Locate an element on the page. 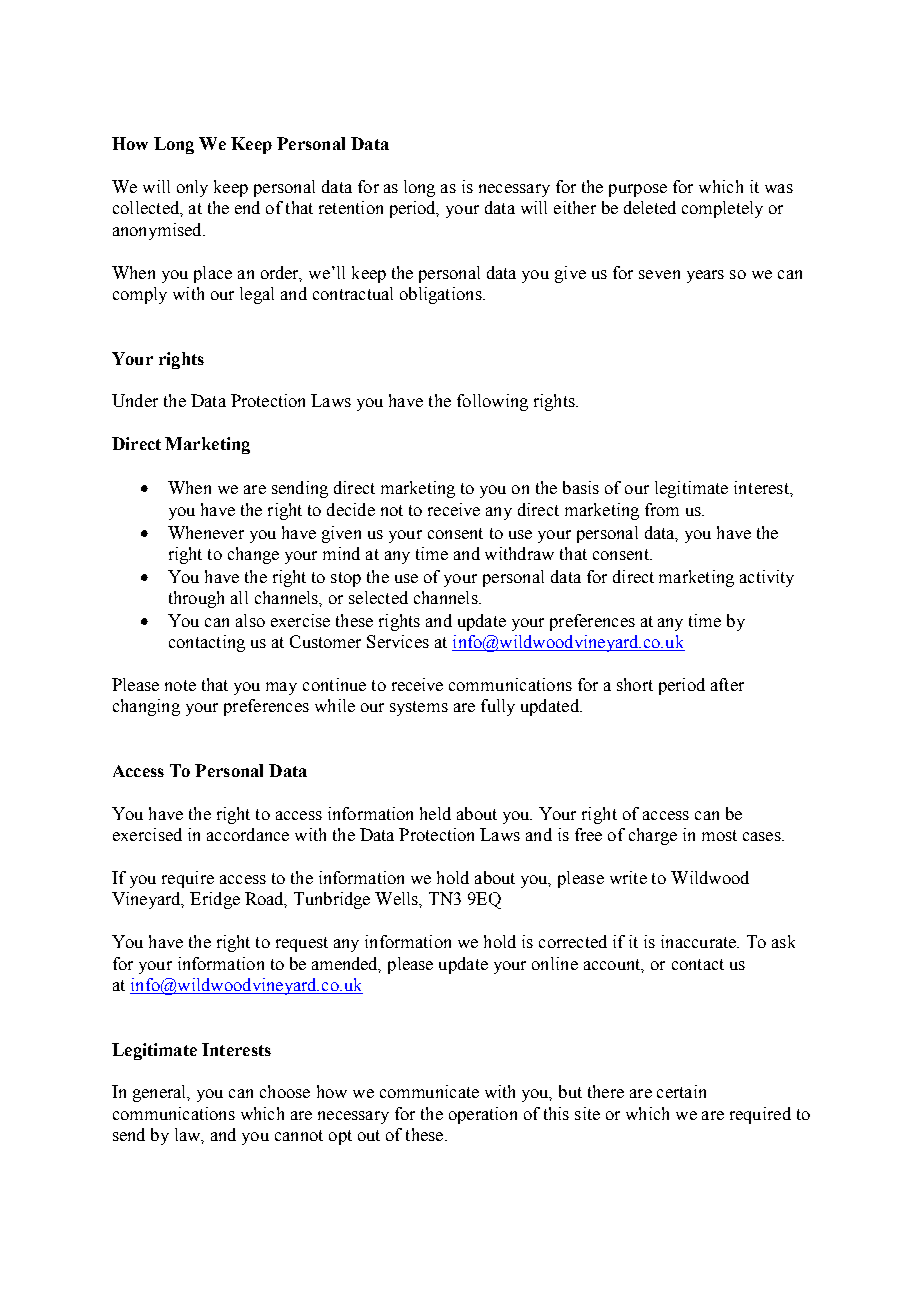 The width and height of the image is (924, 1307). change is located at coordinates (253, 555).
